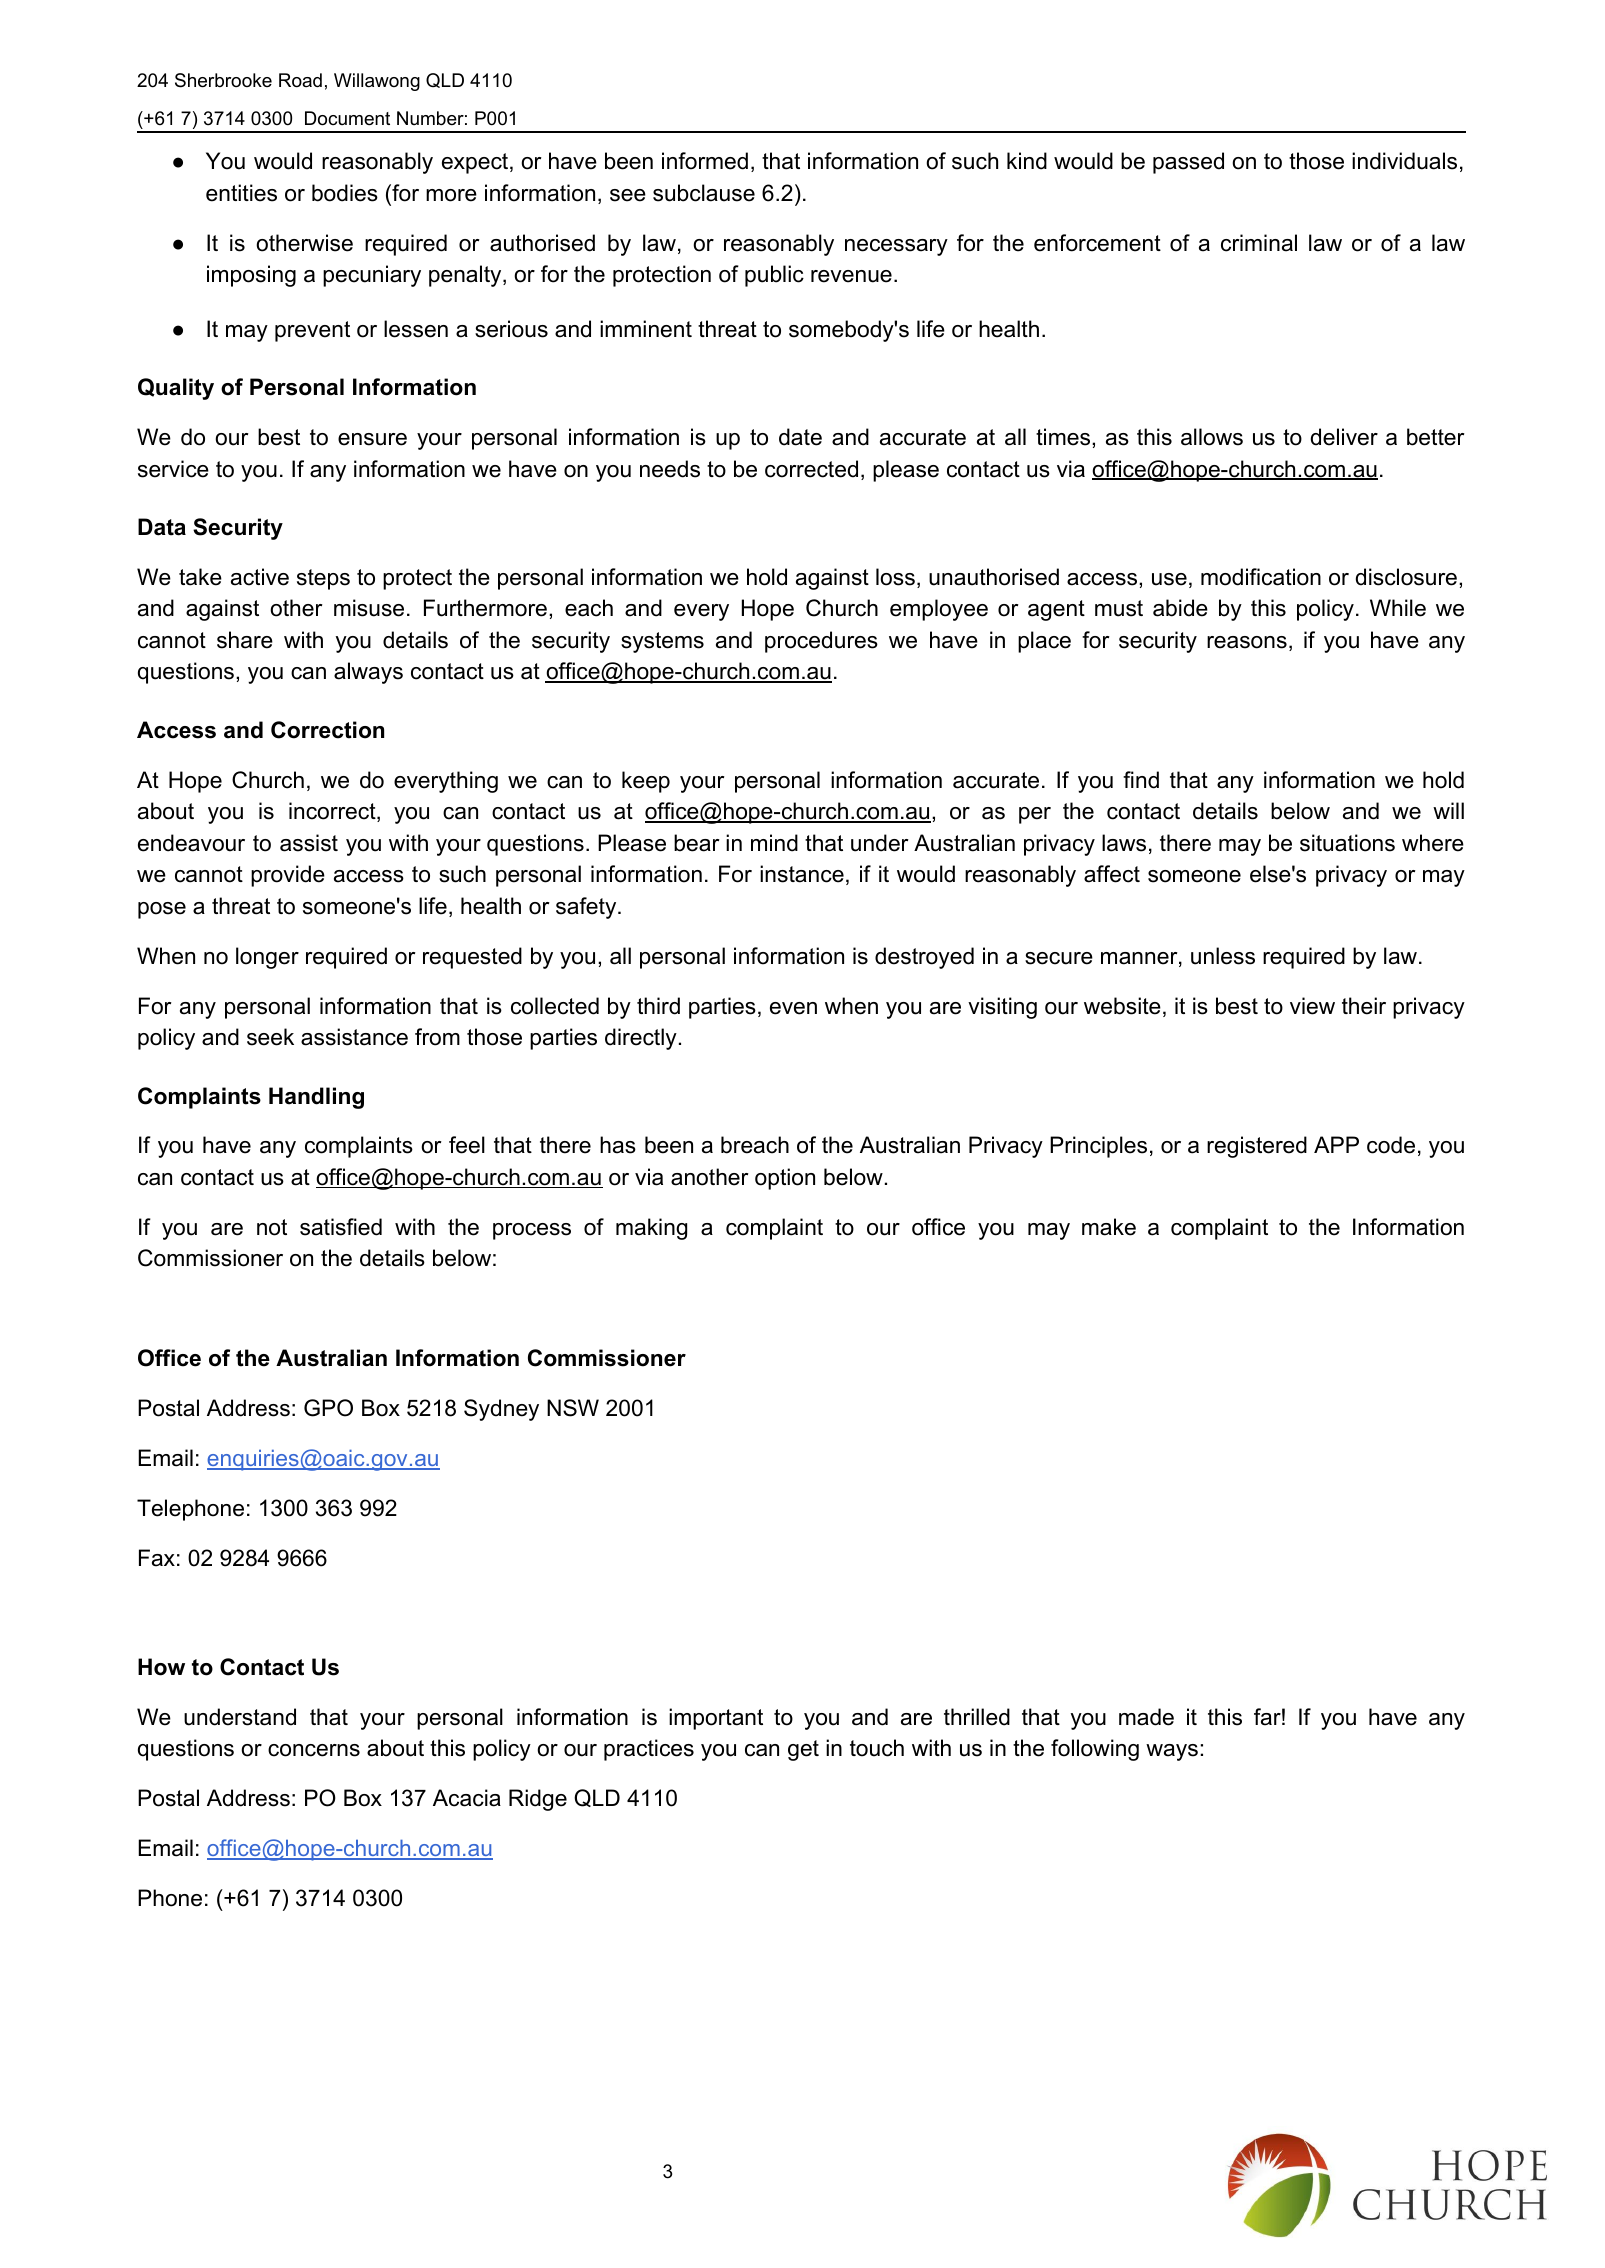 The image size is (1605, 2268). I want to click on passed, so click(1188, 163).
